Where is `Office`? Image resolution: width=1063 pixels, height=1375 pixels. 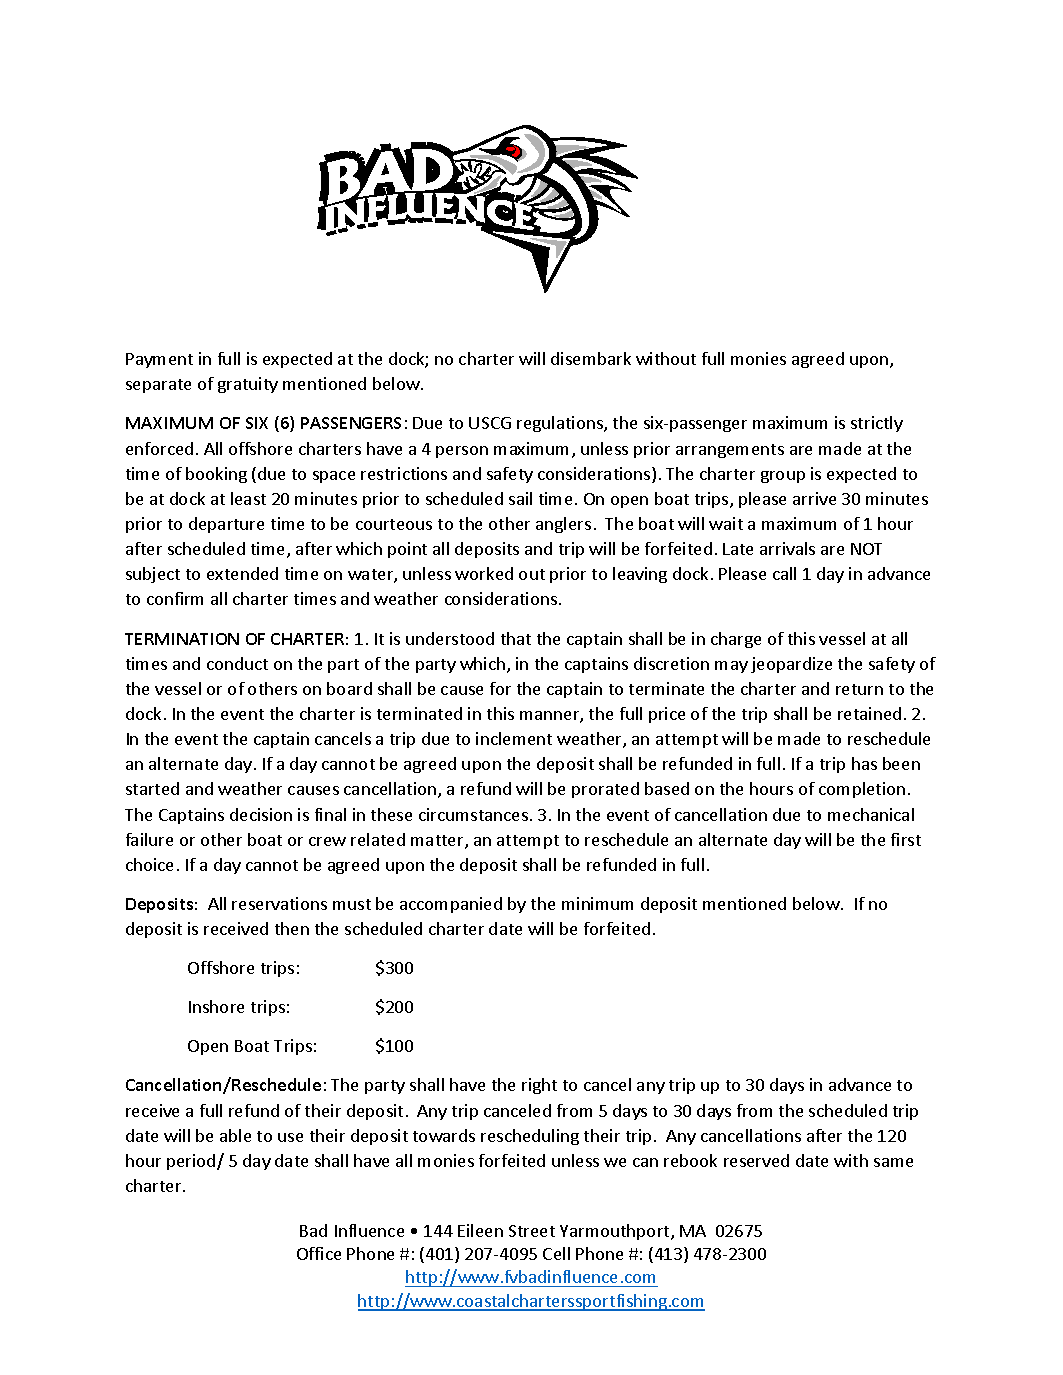 Office is located at coordinates (319, 1253).
